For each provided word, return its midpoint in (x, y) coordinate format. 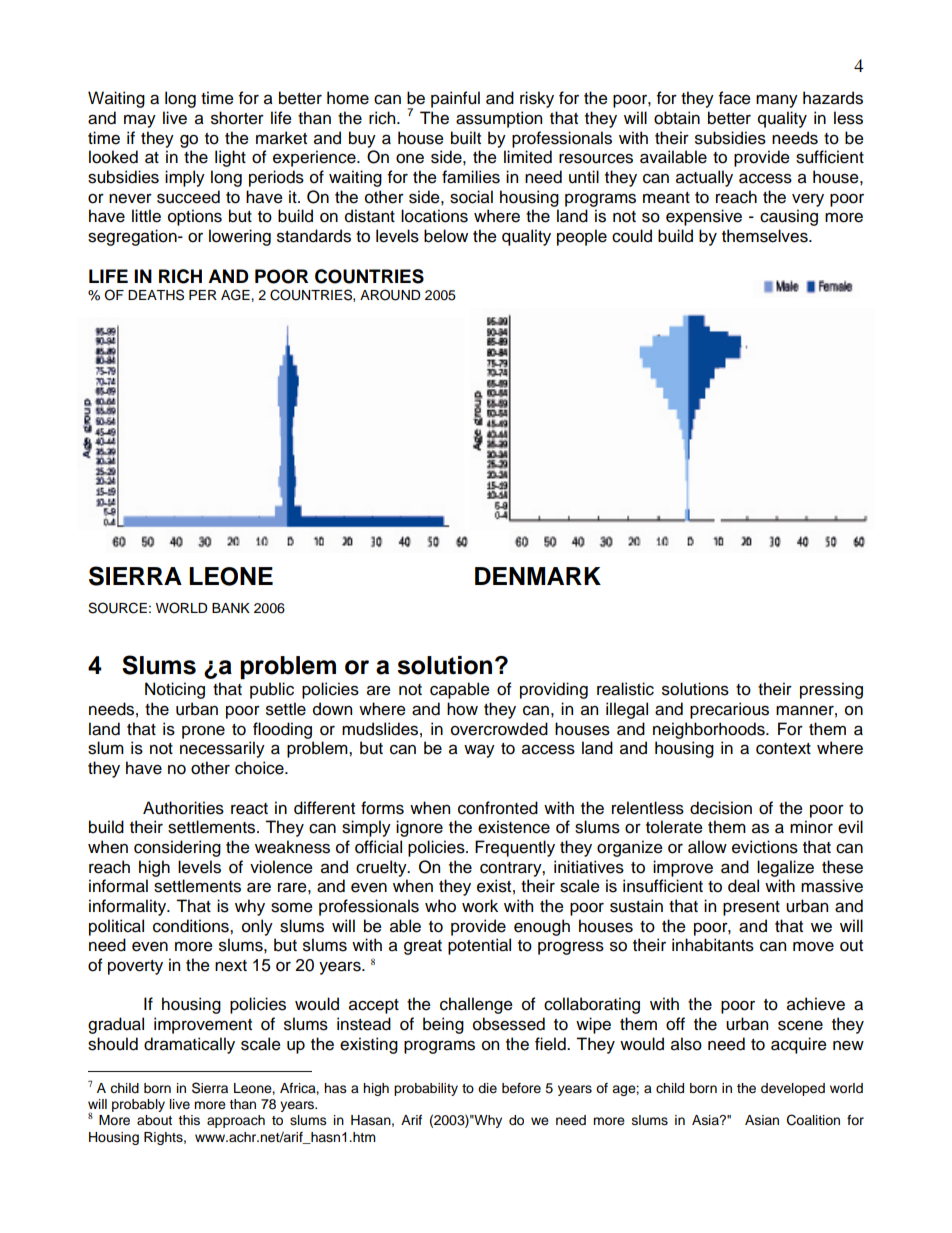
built (466, 138)
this (189, 1120)
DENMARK (538, 576)
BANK (231, 608)
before (521, 1088)
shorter (237, 118)
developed (793, 1089)
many (777, 101)
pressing (831, 690)
